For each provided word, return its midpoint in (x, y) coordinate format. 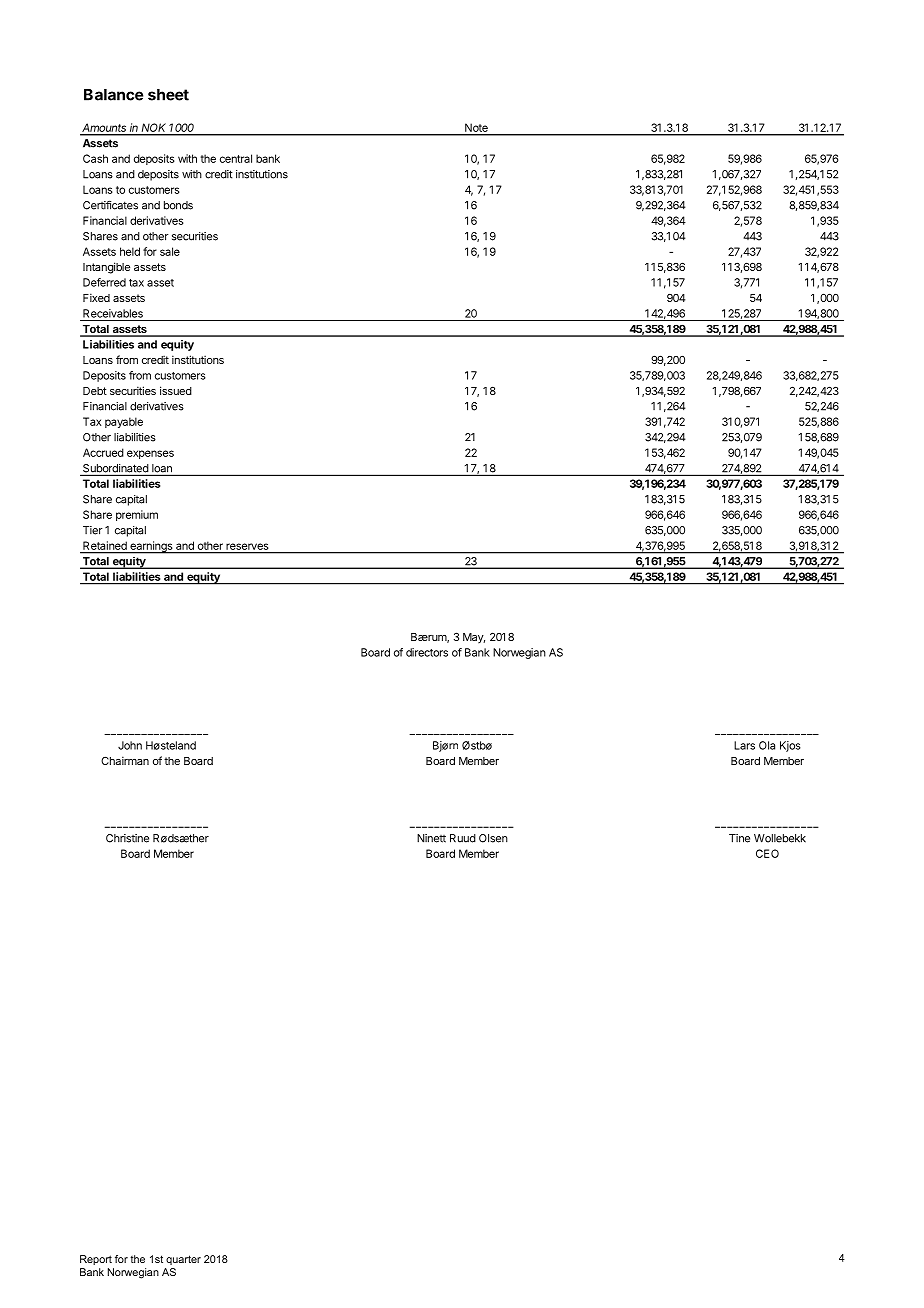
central (236, 158)
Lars (744, 745)
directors (427, 652)
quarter (183, 1260)
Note (476, 128)
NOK (154, 129)
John (130, 745)
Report (96, 1260)
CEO (767, 853)
